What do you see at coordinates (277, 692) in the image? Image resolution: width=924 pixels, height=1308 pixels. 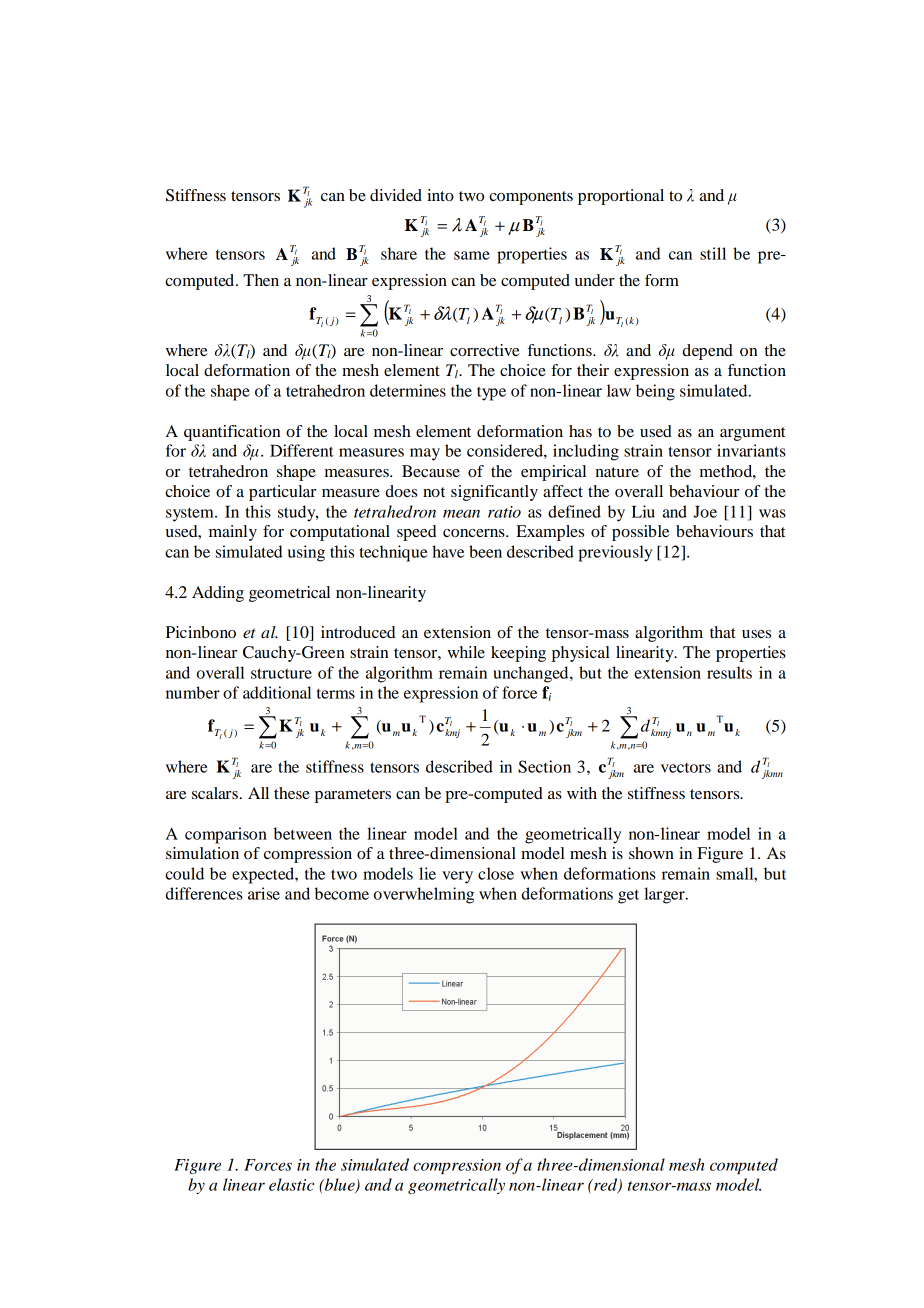 I see `additional` at bounding box center [277, 692].
